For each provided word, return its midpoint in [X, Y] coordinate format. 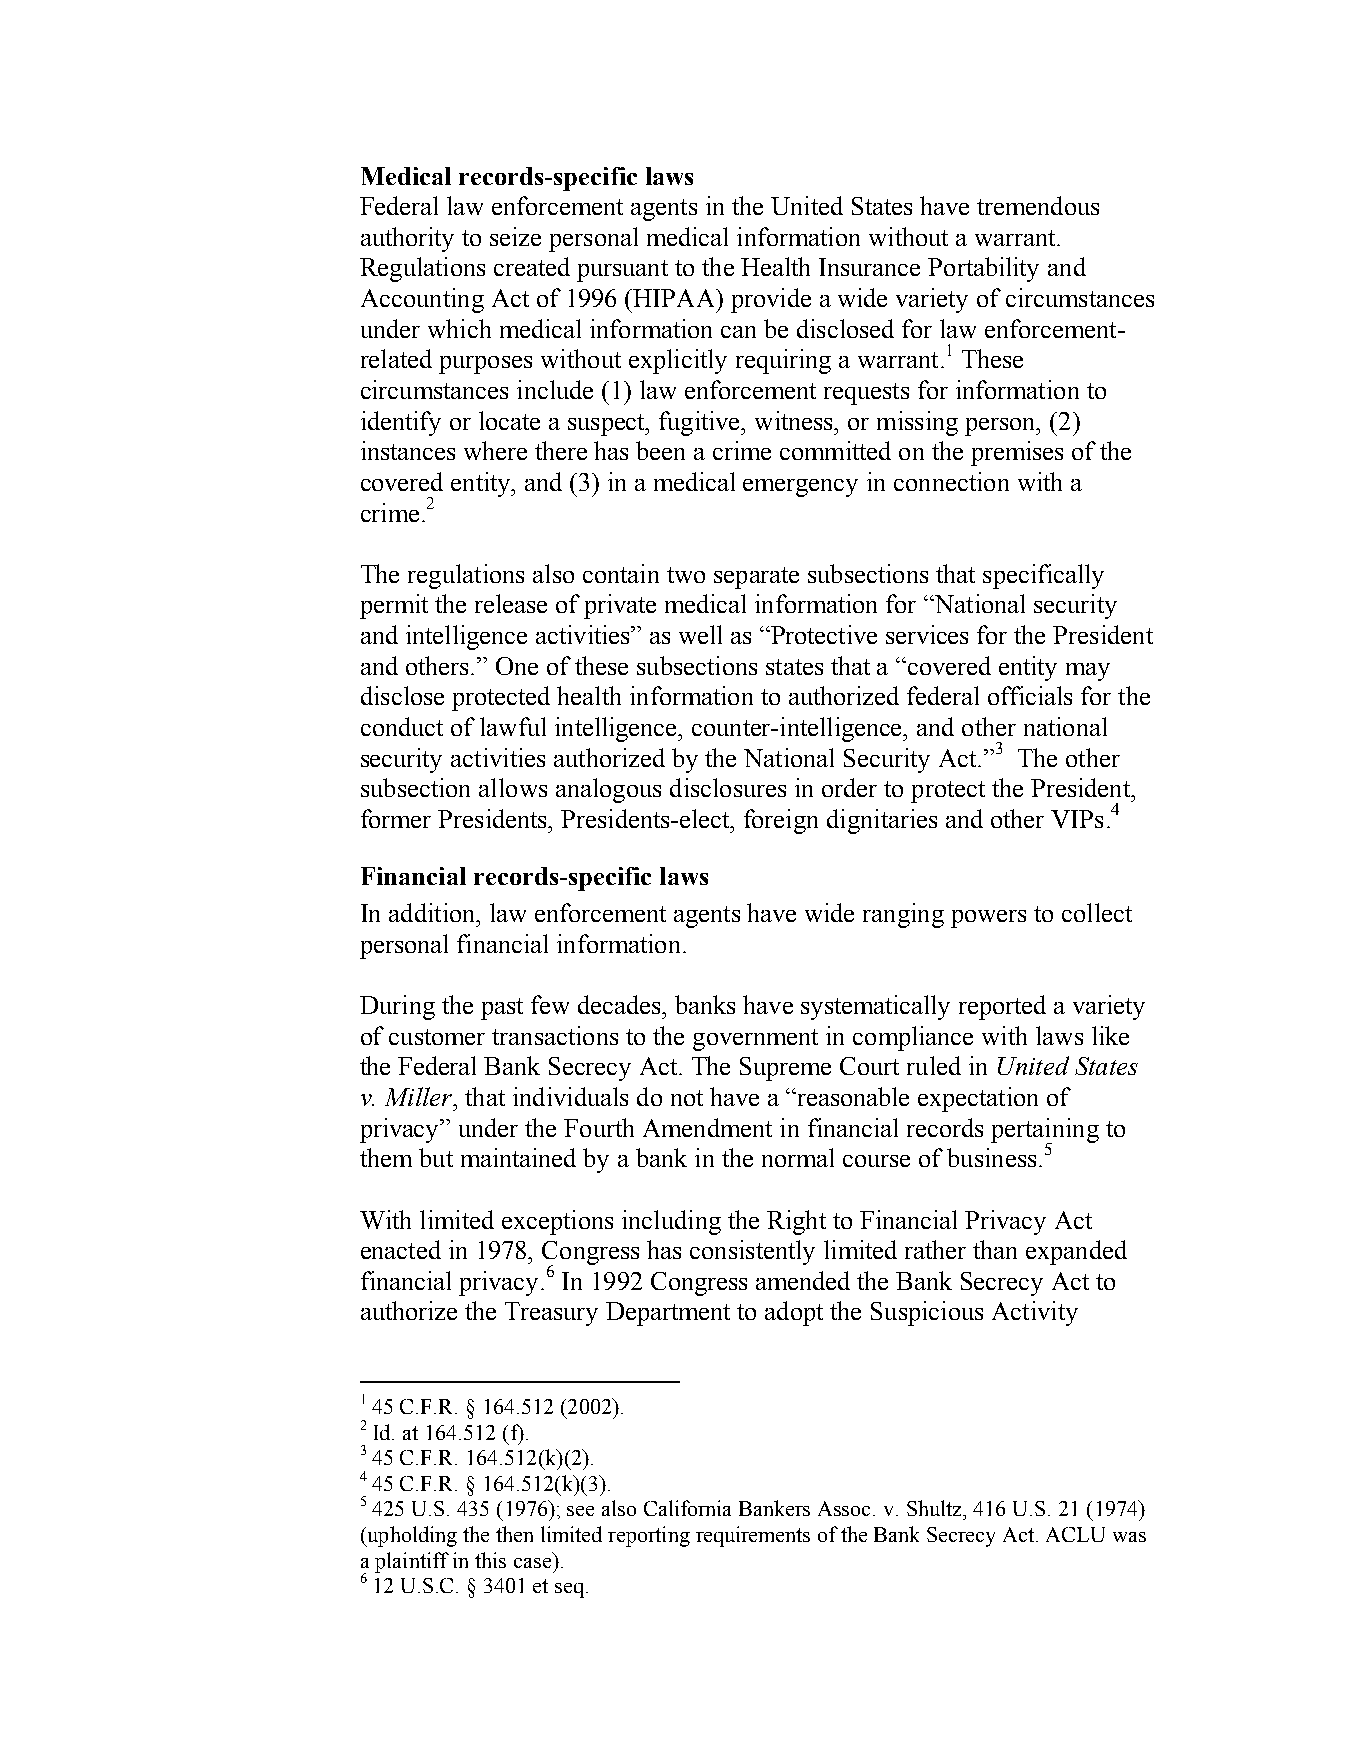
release [511, 603]
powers [988, 919]
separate [756, 578]
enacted [401, 1249]
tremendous [1038, 205]
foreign [781, 821]
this [490, 1560]
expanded [1076, 1252]
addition [433, 912]
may [1088, 672]
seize [515, 236]
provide [771, 300]
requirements [753, 1536]
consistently [752, 1252]
